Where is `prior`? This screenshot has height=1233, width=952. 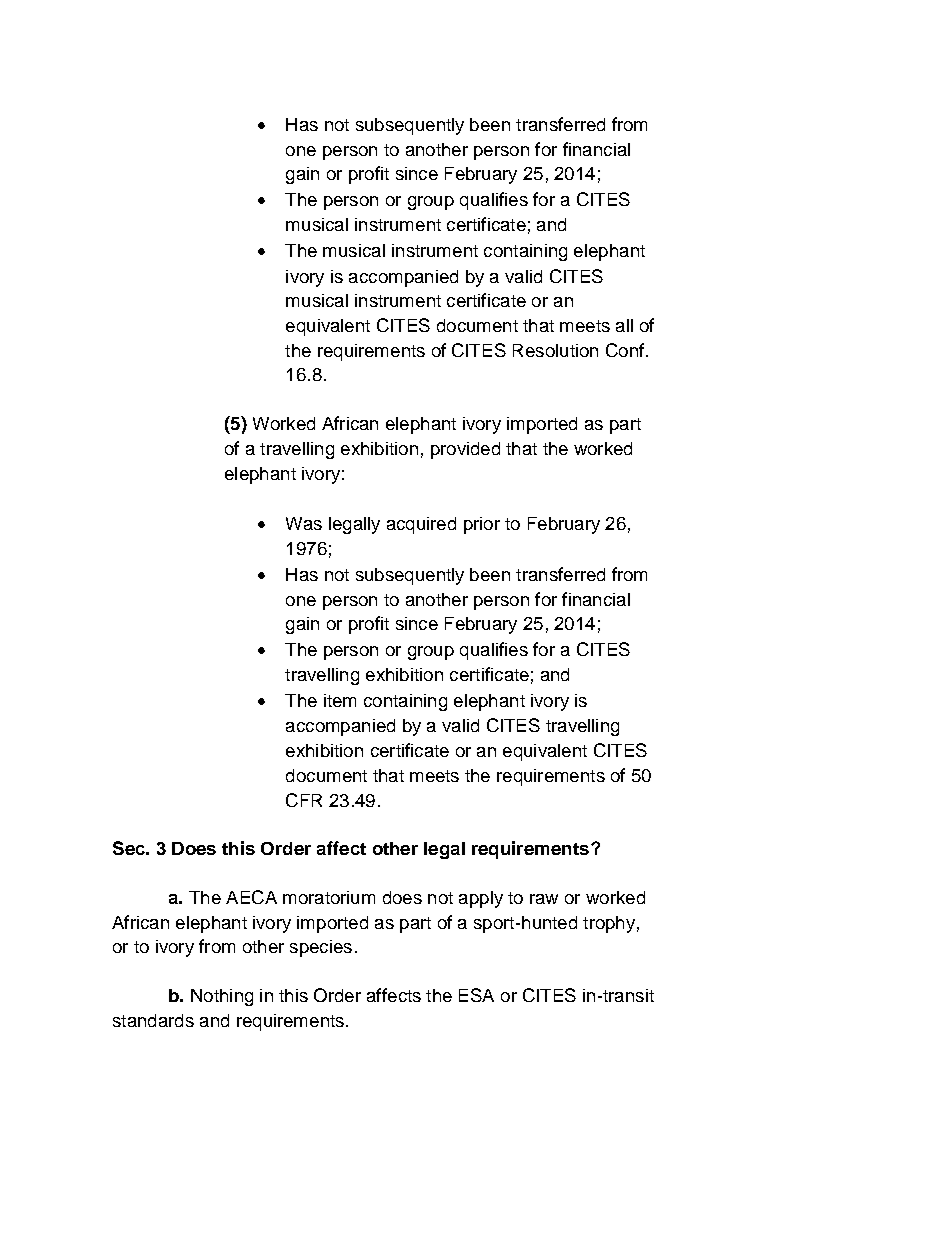
prior is located at coordinates (482, 525).
